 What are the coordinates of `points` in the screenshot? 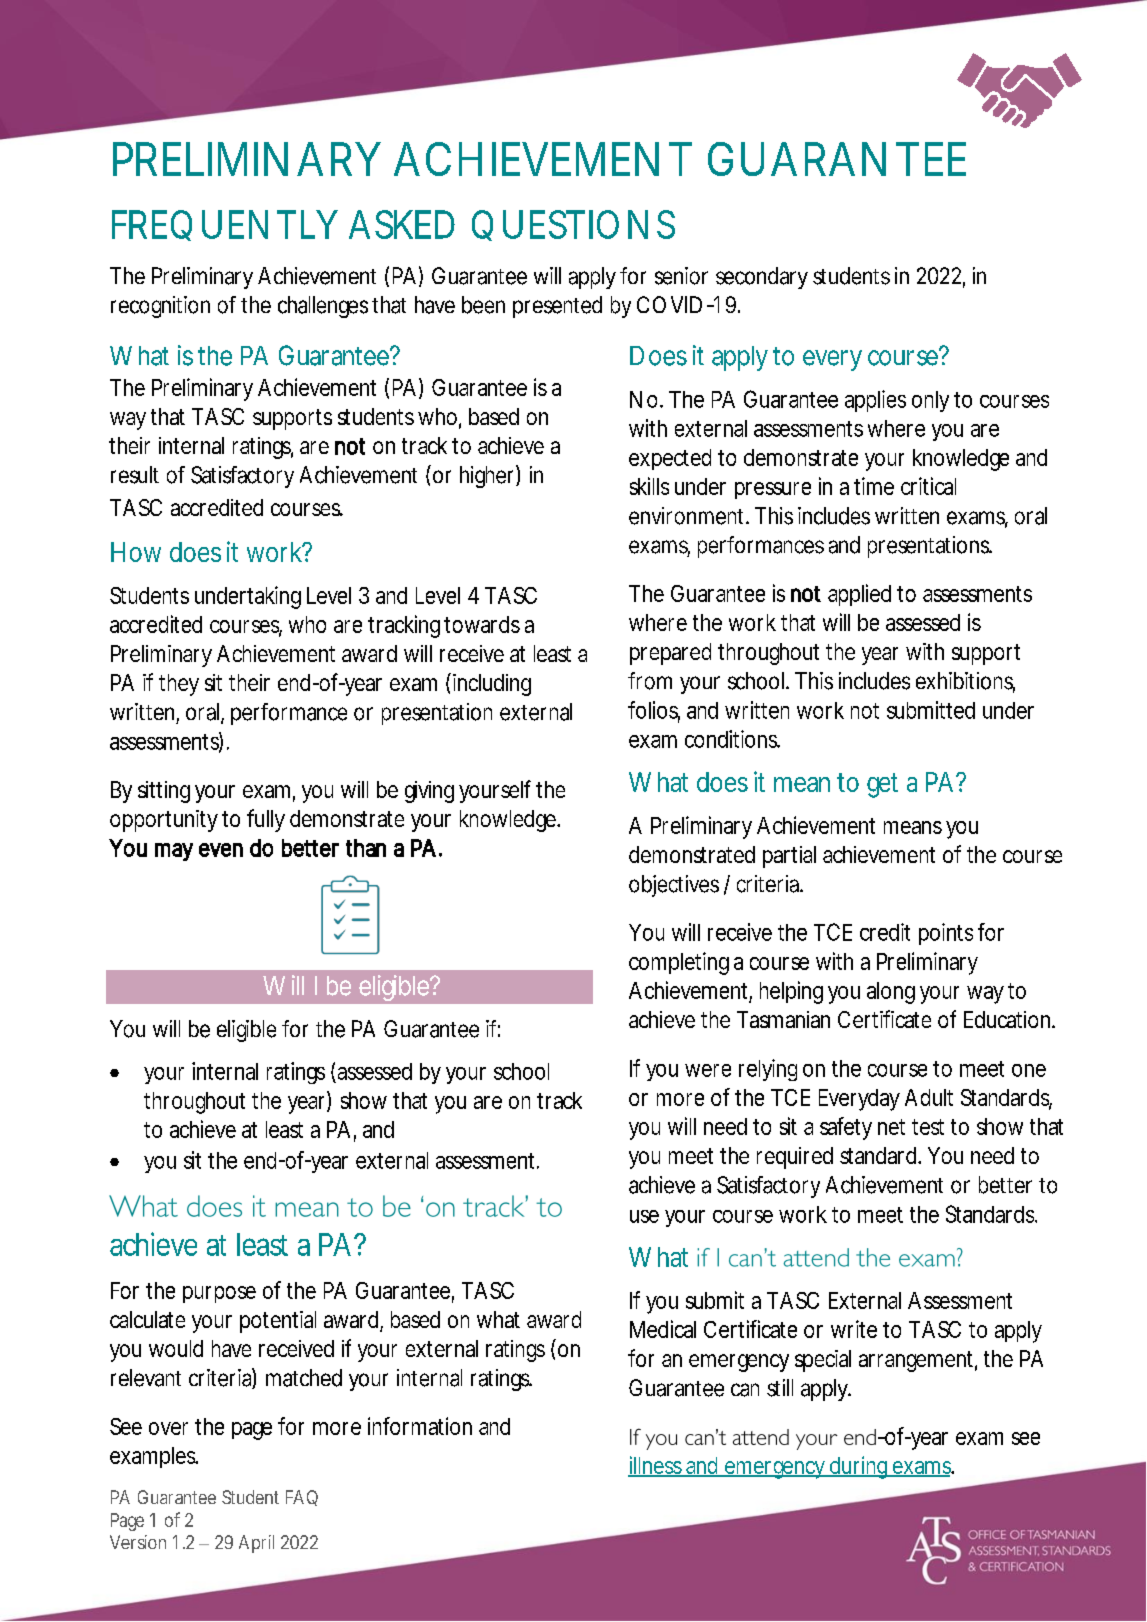 It's located at (946, 934).
